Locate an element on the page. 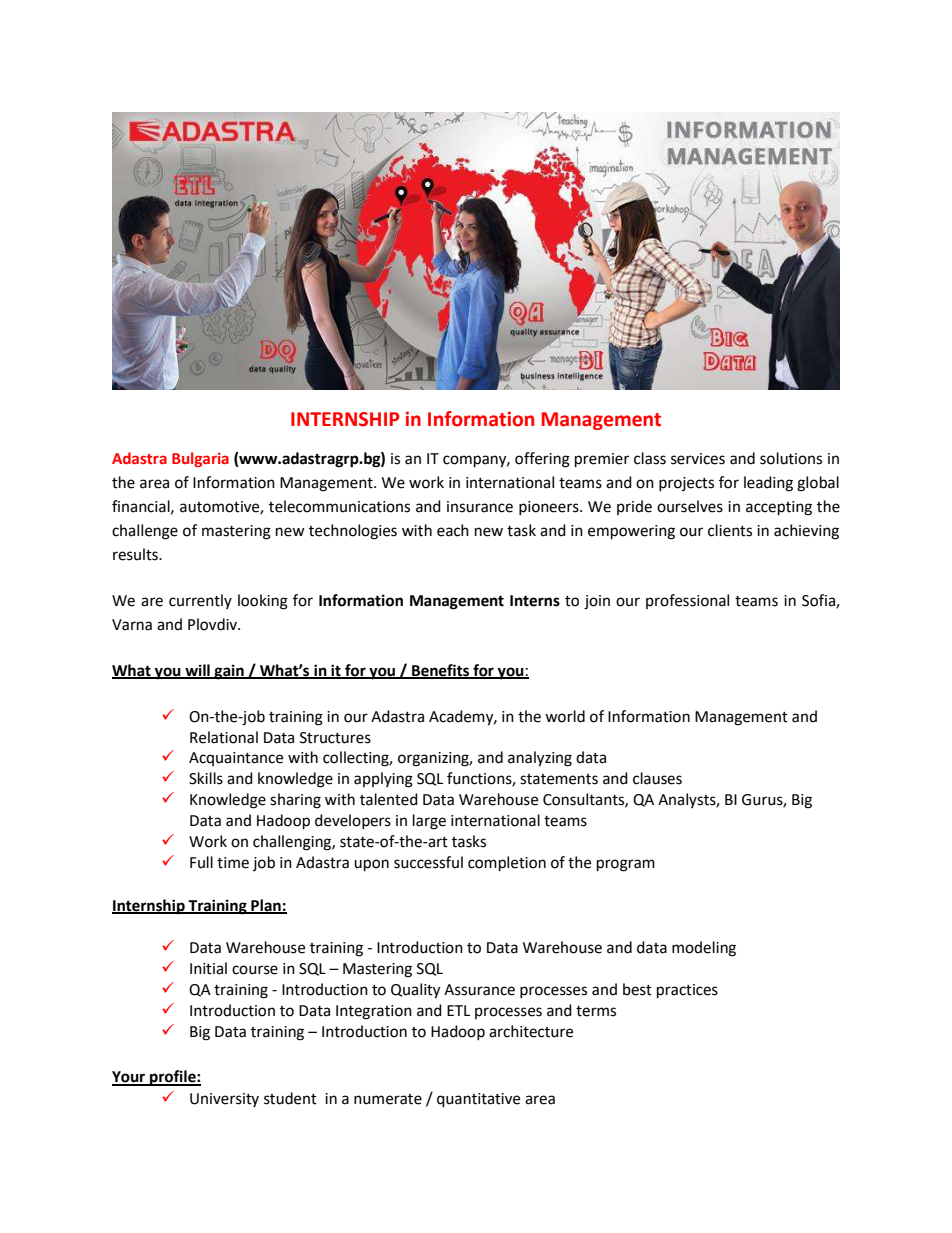 The image size is (952, 1233). modeling is located at coordinates (704, 949).
